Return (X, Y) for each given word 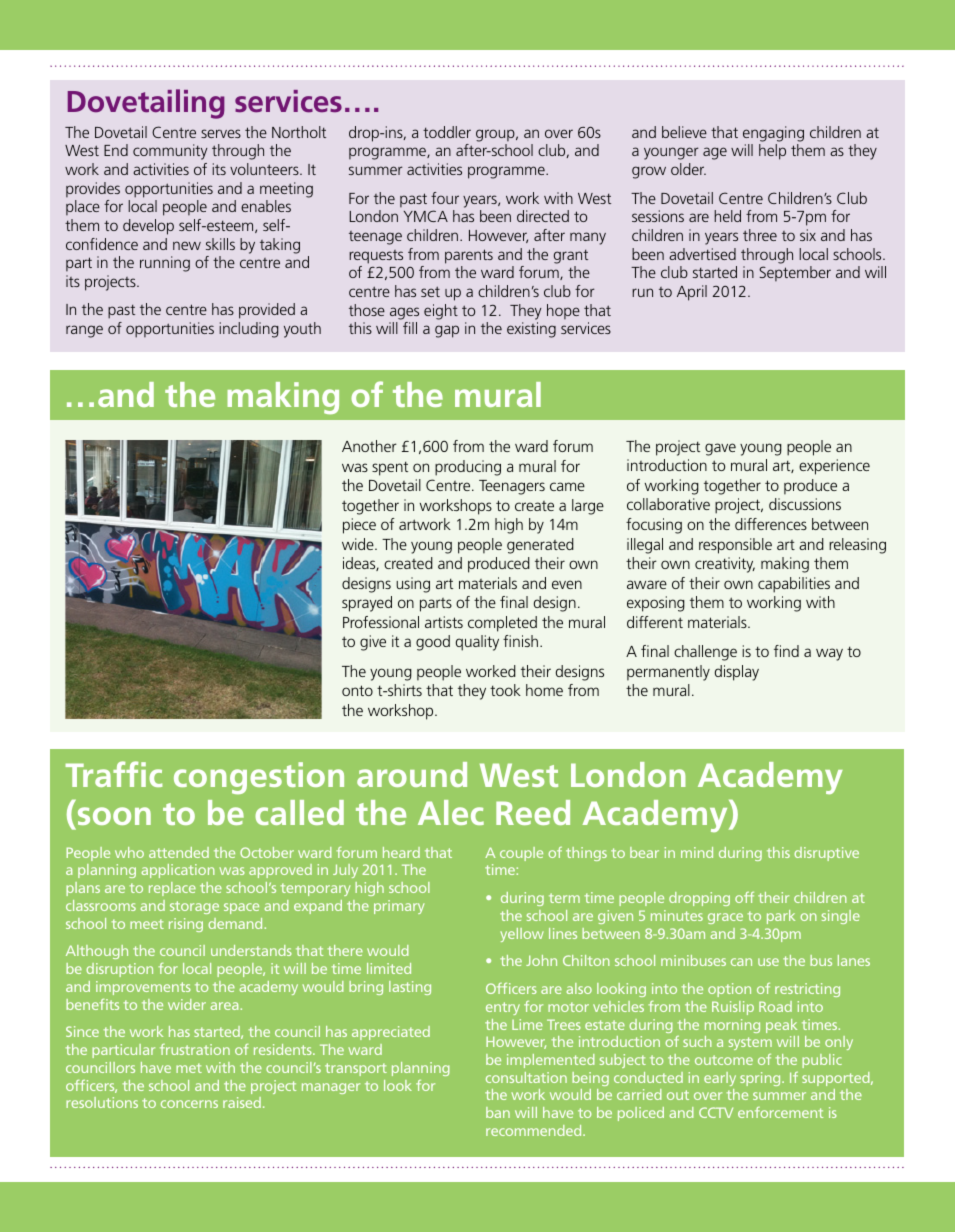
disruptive (826, 854)
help (772, 152)
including (249, 330)
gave (720, 449)
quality (477, 643)
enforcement (780, 1112)
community (170, 152)
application (178, 871)
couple (521, 854)
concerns (189, 1104)
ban (498, 1112)
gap (447, 331)
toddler (447, 132)
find (786, 651)
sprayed (367, 604)
